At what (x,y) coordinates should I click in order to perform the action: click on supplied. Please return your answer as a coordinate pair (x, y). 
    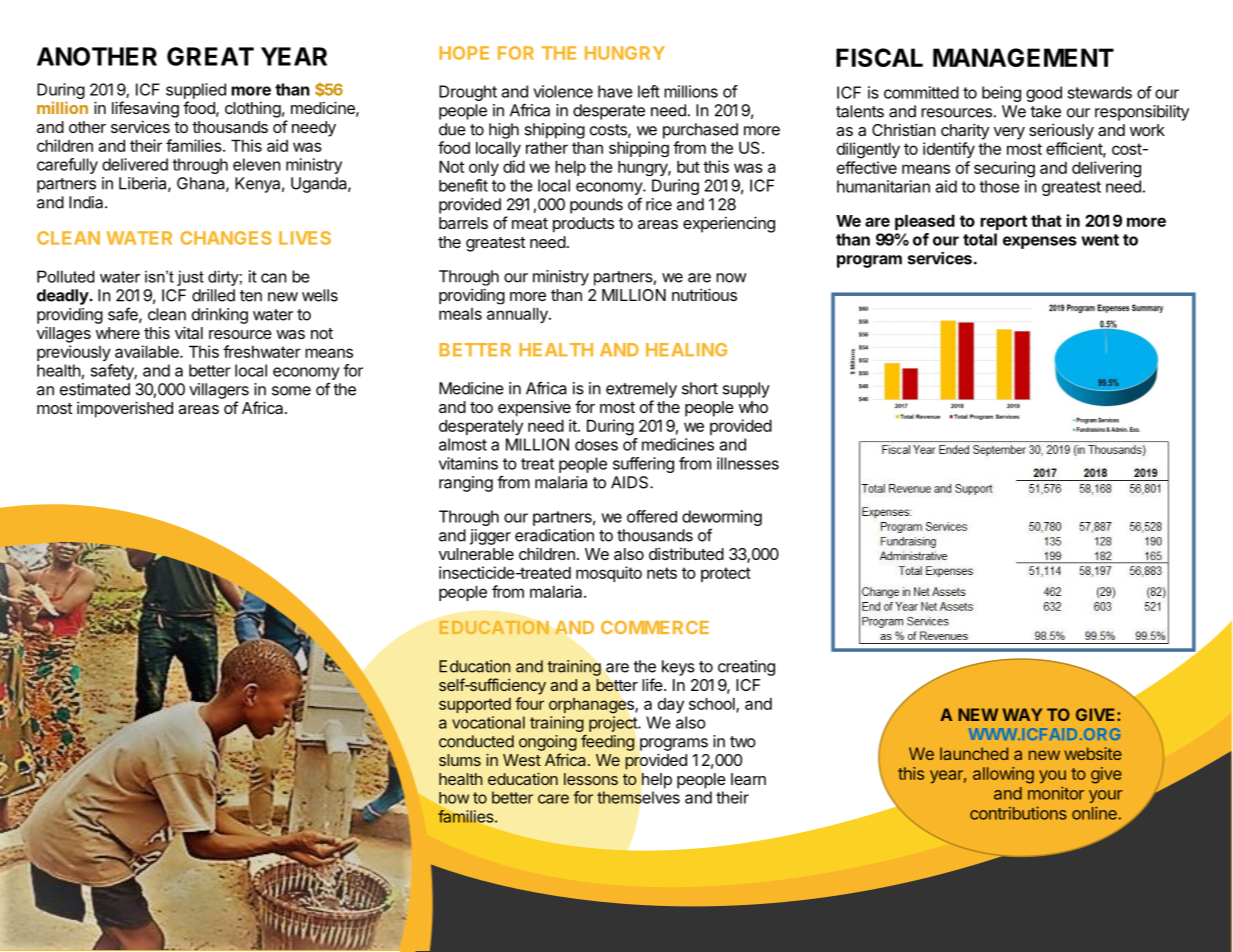
    Looking at the image, I should click on (196, 91).
